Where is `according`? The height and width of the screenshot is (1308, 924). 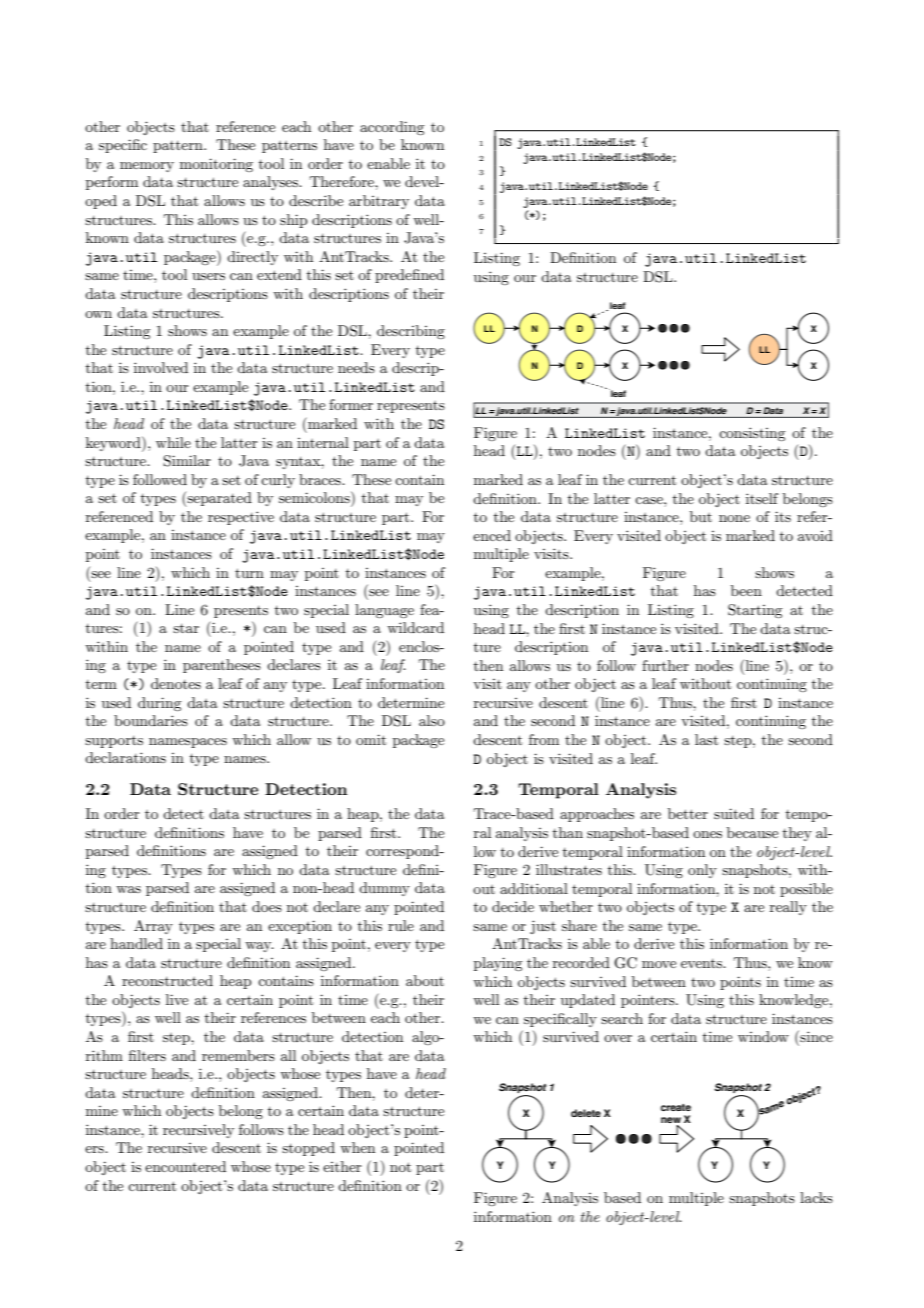 according is located at coordinates (392, 128).
